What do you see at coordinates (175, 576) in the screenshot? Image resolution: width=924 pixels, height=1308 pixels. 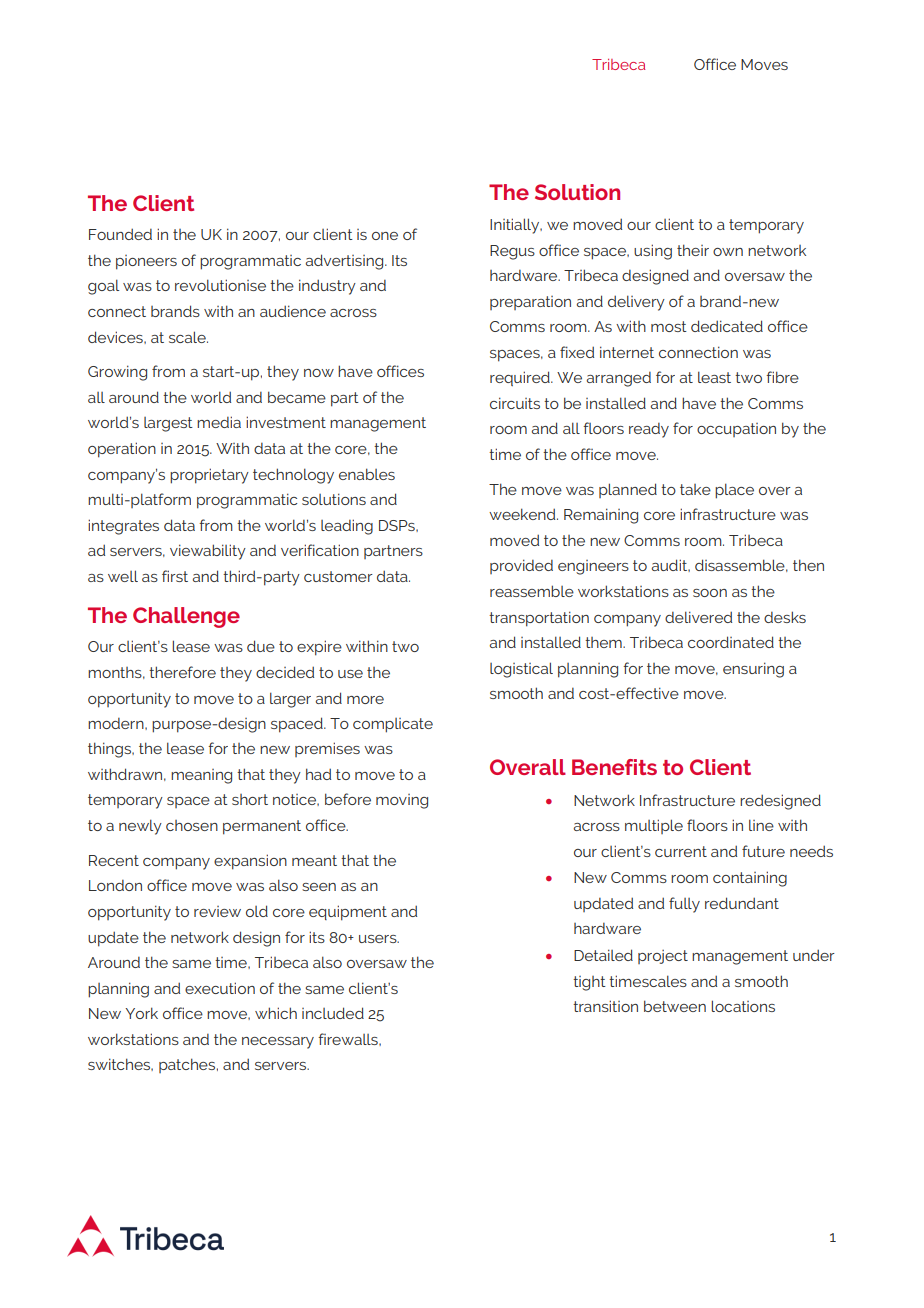 I see `first` at bounding box center [175, 576].
